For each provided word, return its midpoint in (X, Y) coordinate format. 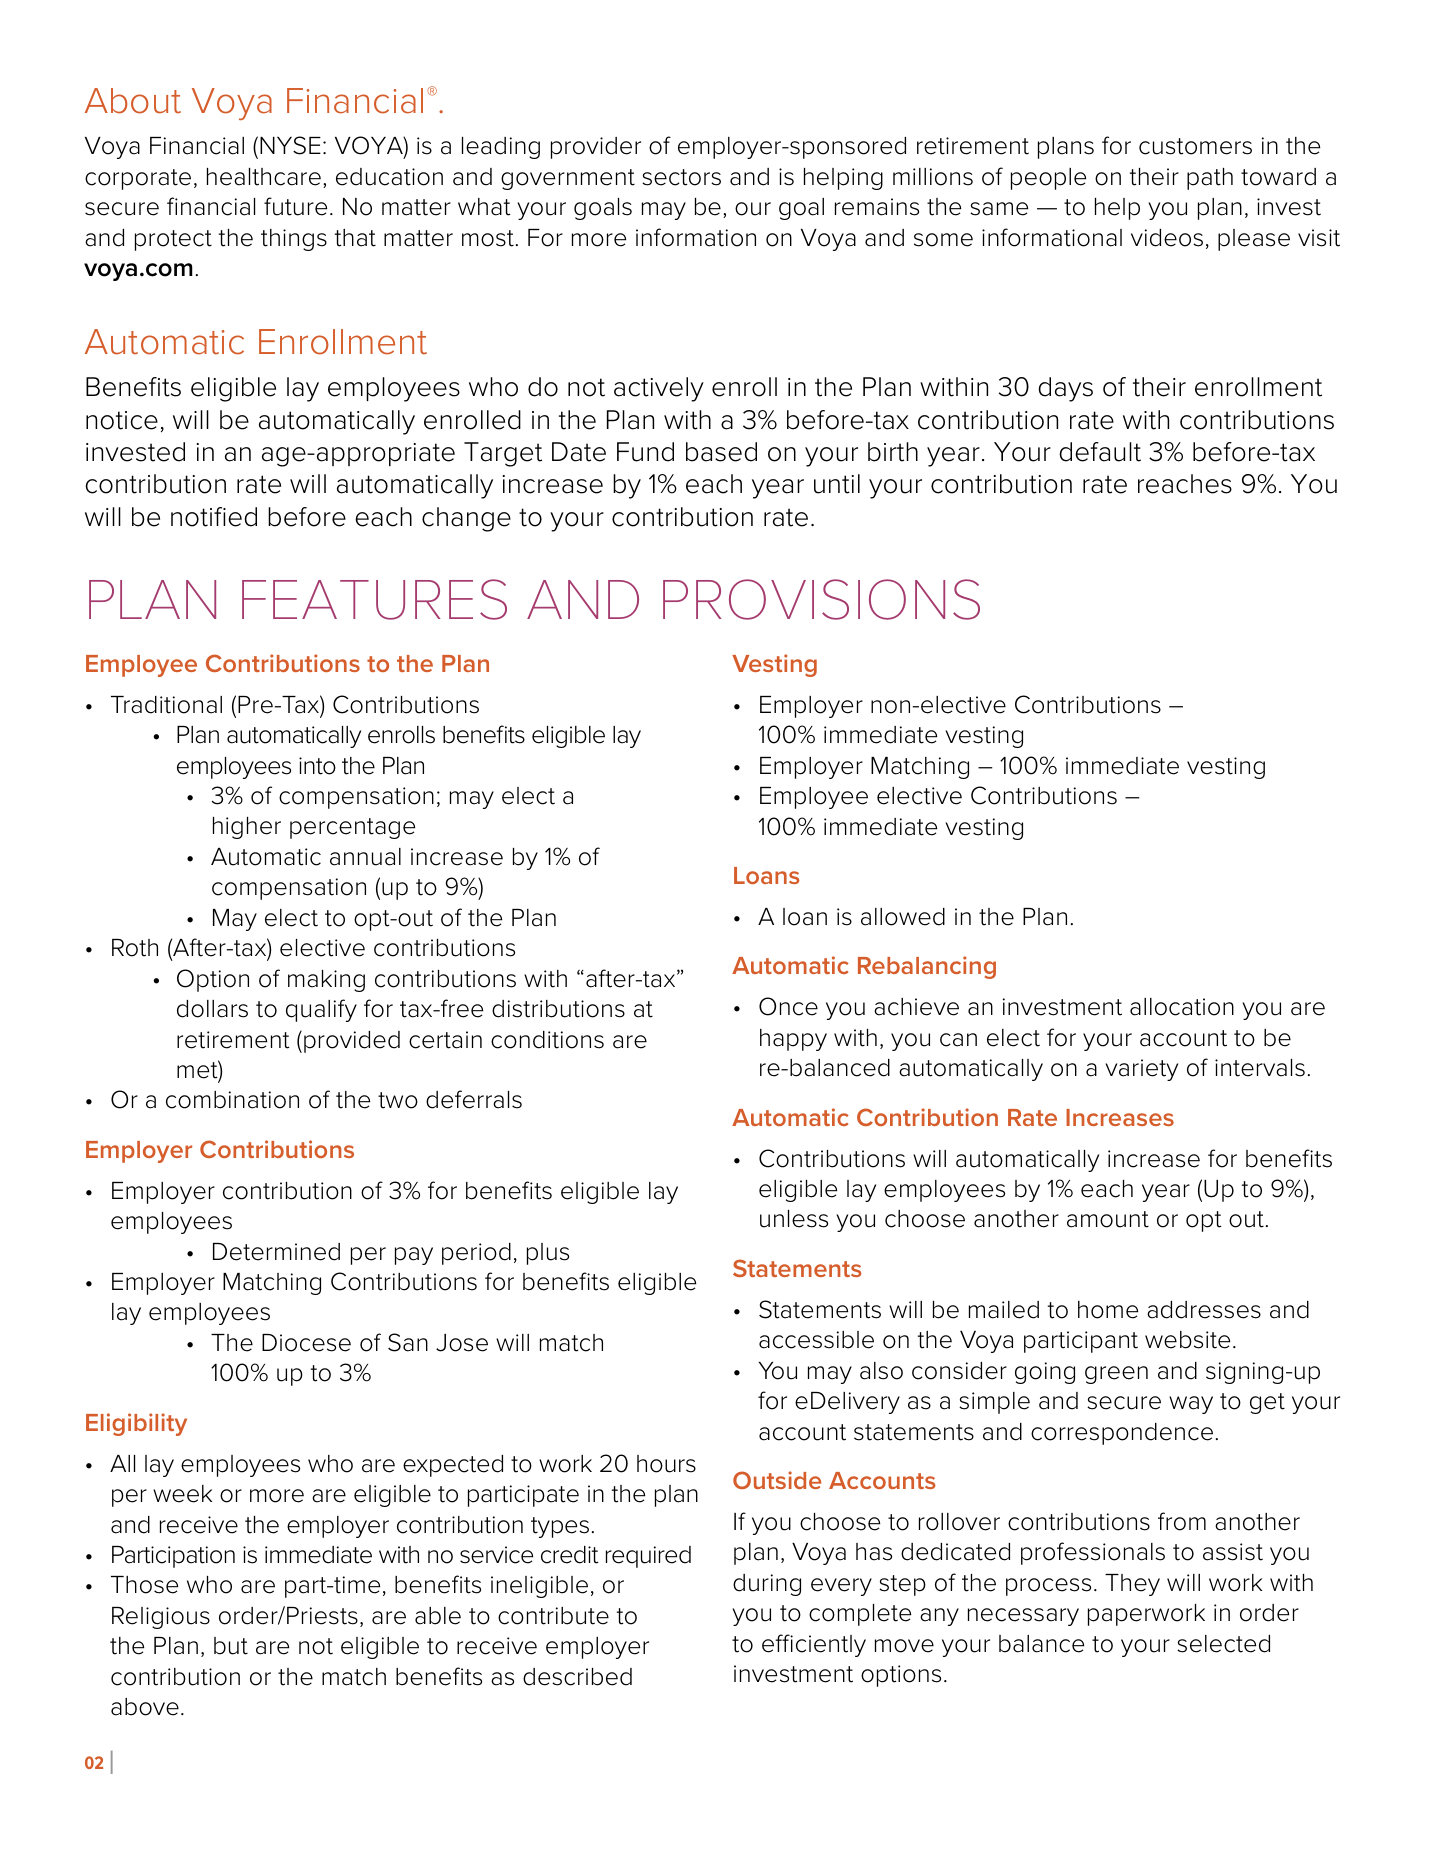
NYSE (290, 145)
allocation (1182, 1007)
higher (247, 828)
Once (788, 1006)
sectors (681, 177)
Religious (161, 1618)
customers (1195, 146)
